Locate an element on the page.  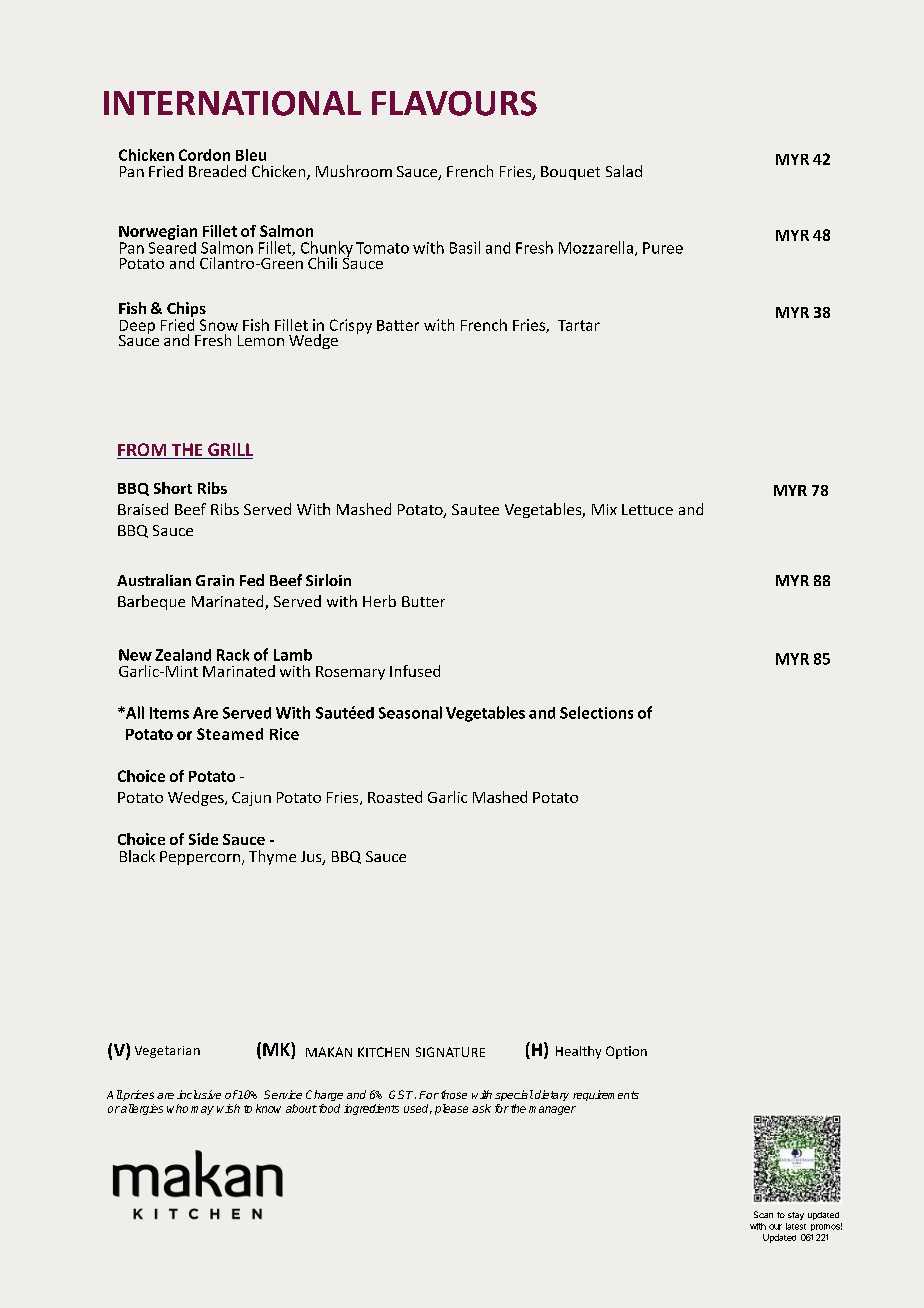
Cordon is located at coordinates (204, 155).
